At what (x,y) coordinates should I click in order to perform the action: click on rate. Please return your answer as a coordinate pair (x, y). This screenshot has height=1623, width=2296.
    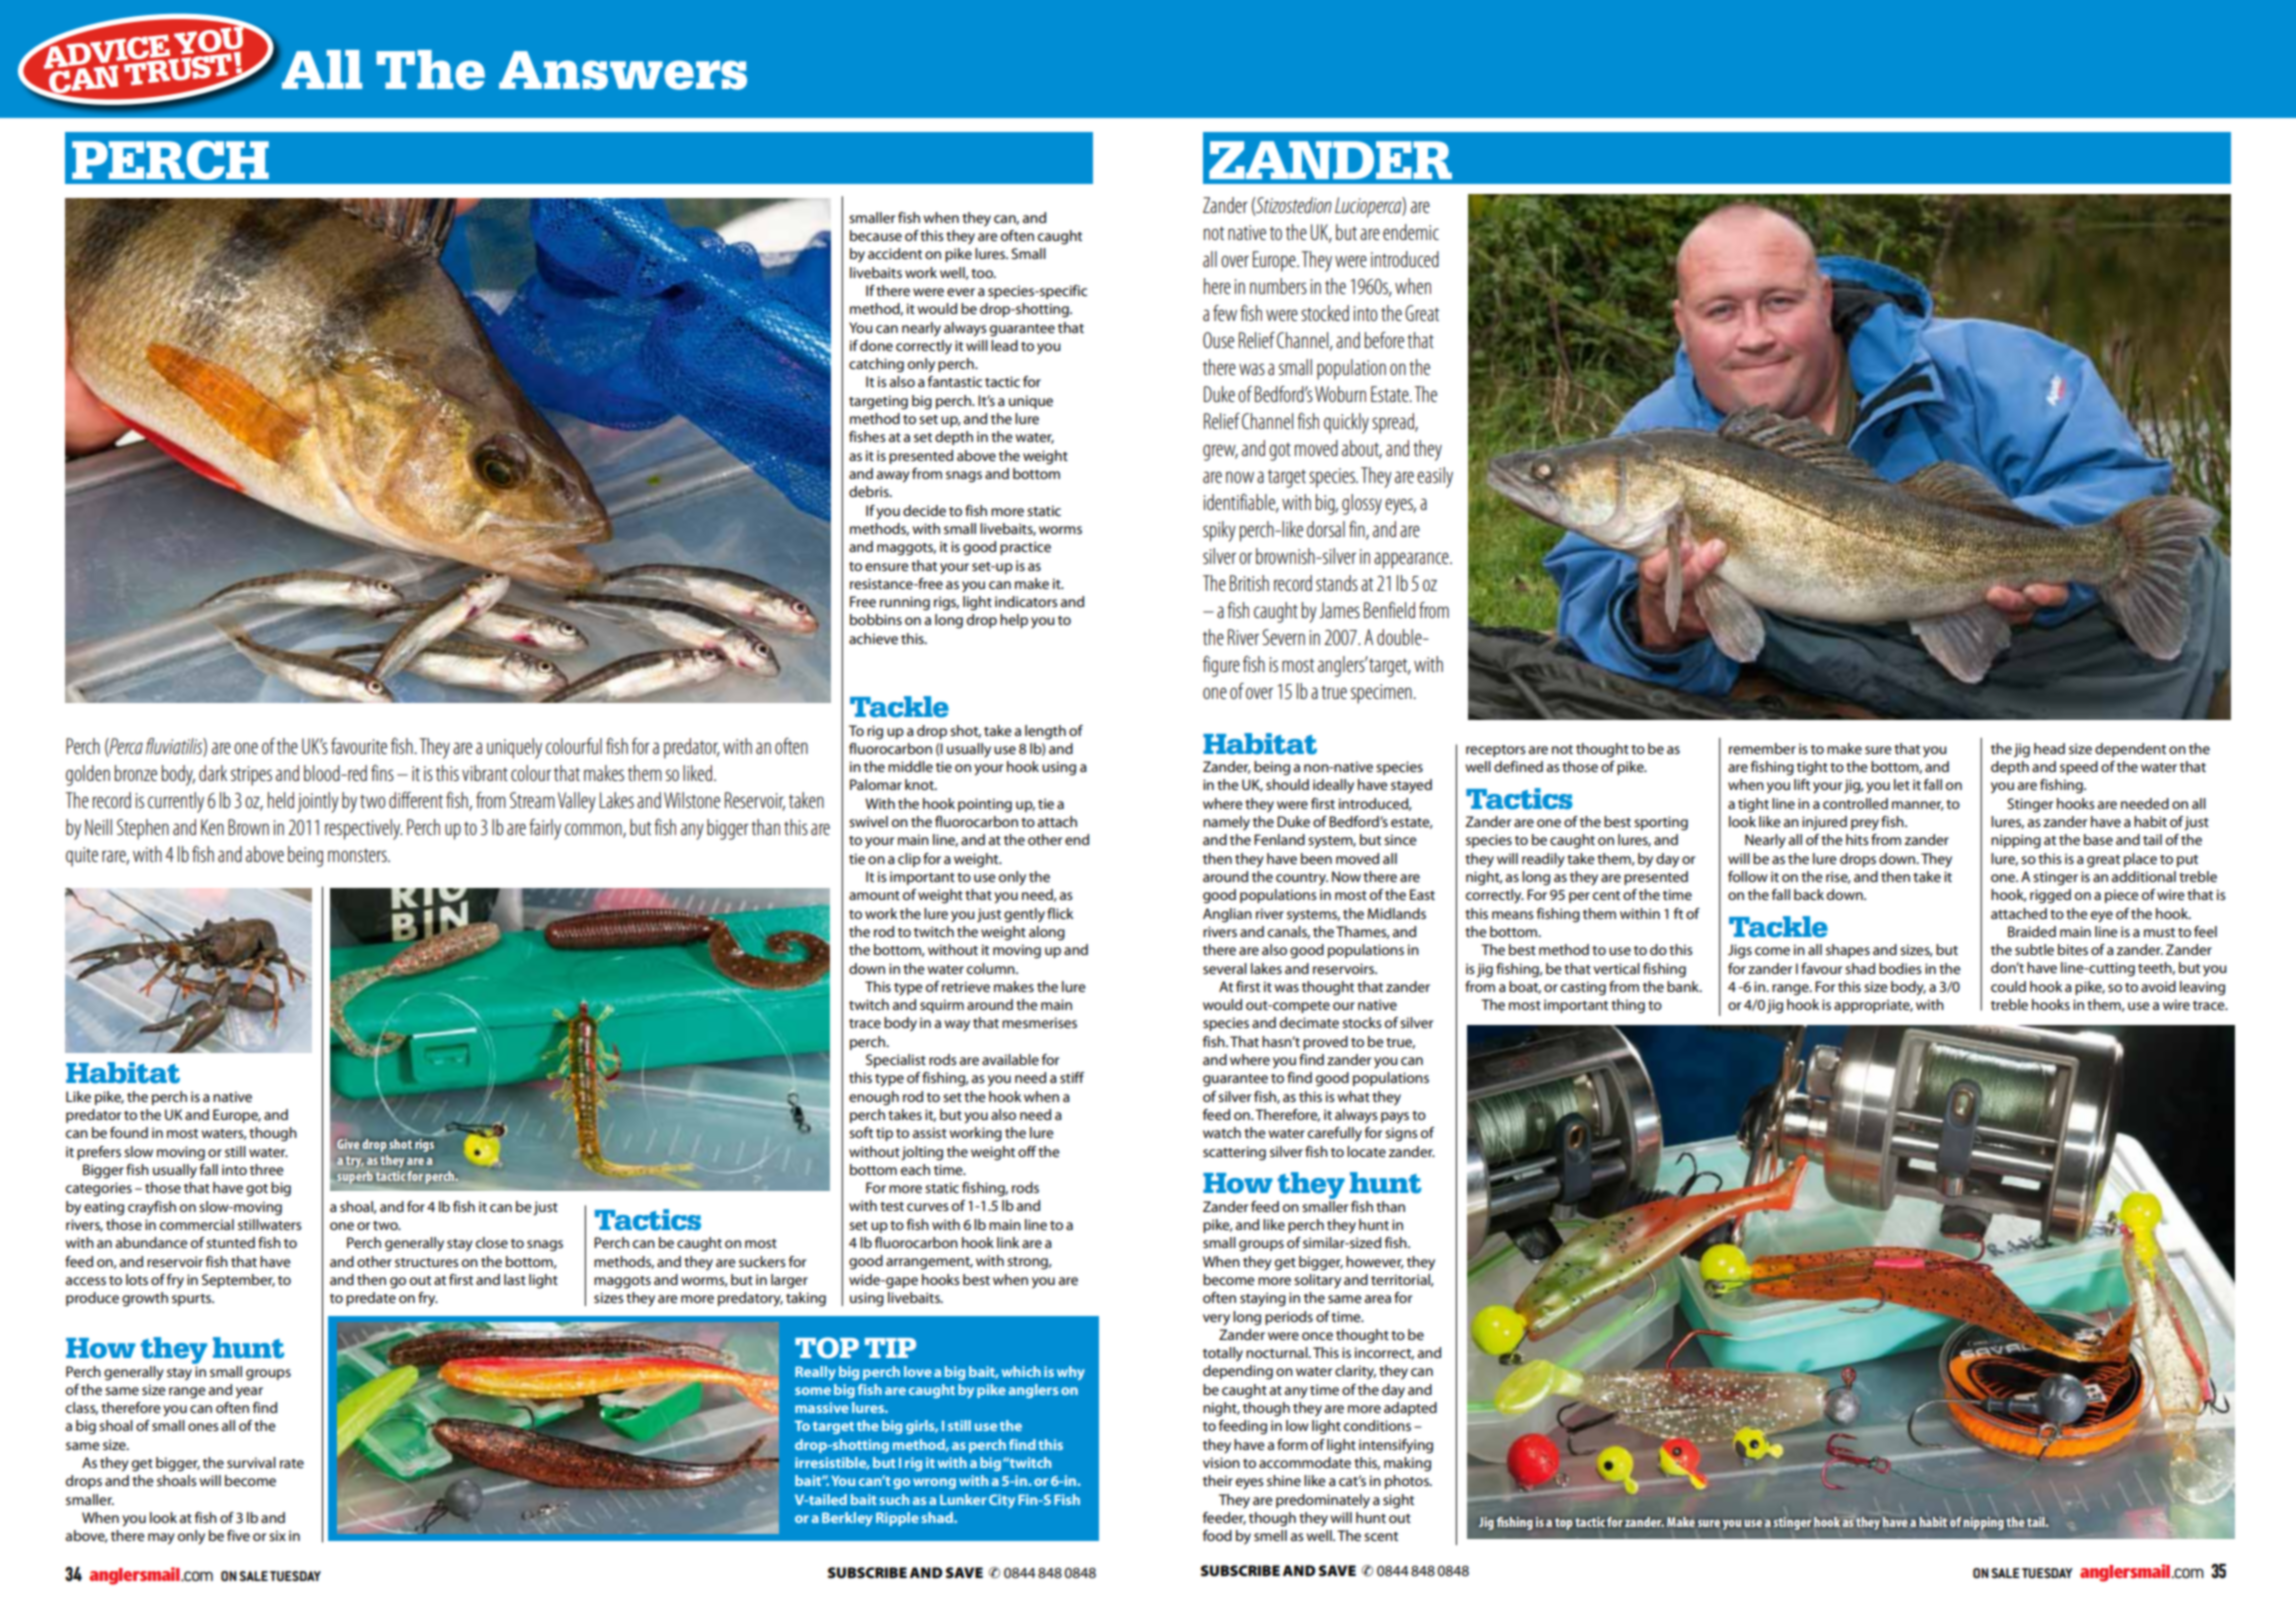
    Looking at the image, I should click on (292, 1463).
